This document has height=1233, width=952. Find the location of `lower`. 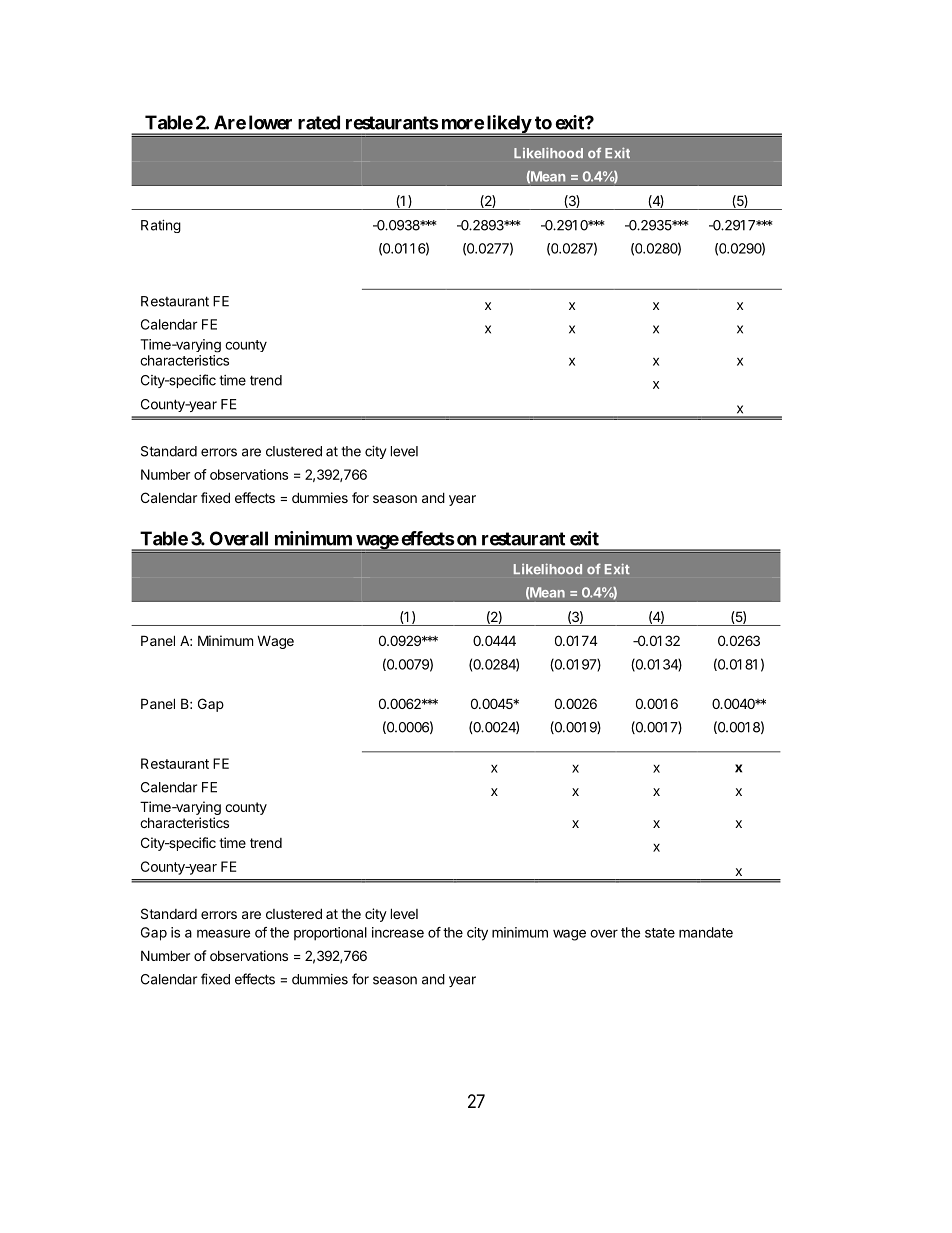

lower is located at coordinates (270, 122).
